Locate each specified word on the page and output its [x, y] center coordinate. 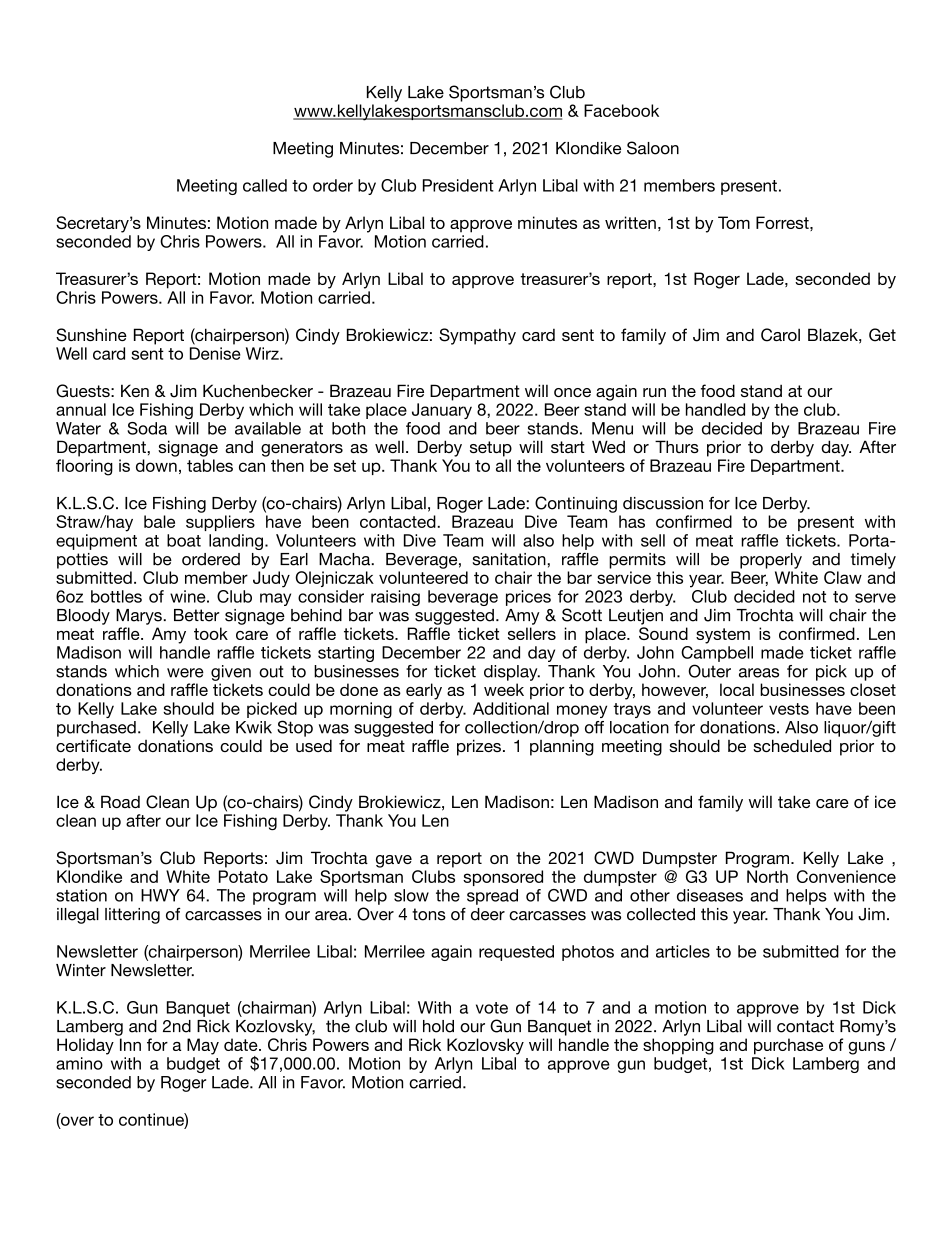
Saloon [653, 148]
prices [528, 598]
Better [196, 615]
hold [438, 1026]
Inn [130, 1044]
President [458, 185]
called [265, 185]
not [814, 597]
